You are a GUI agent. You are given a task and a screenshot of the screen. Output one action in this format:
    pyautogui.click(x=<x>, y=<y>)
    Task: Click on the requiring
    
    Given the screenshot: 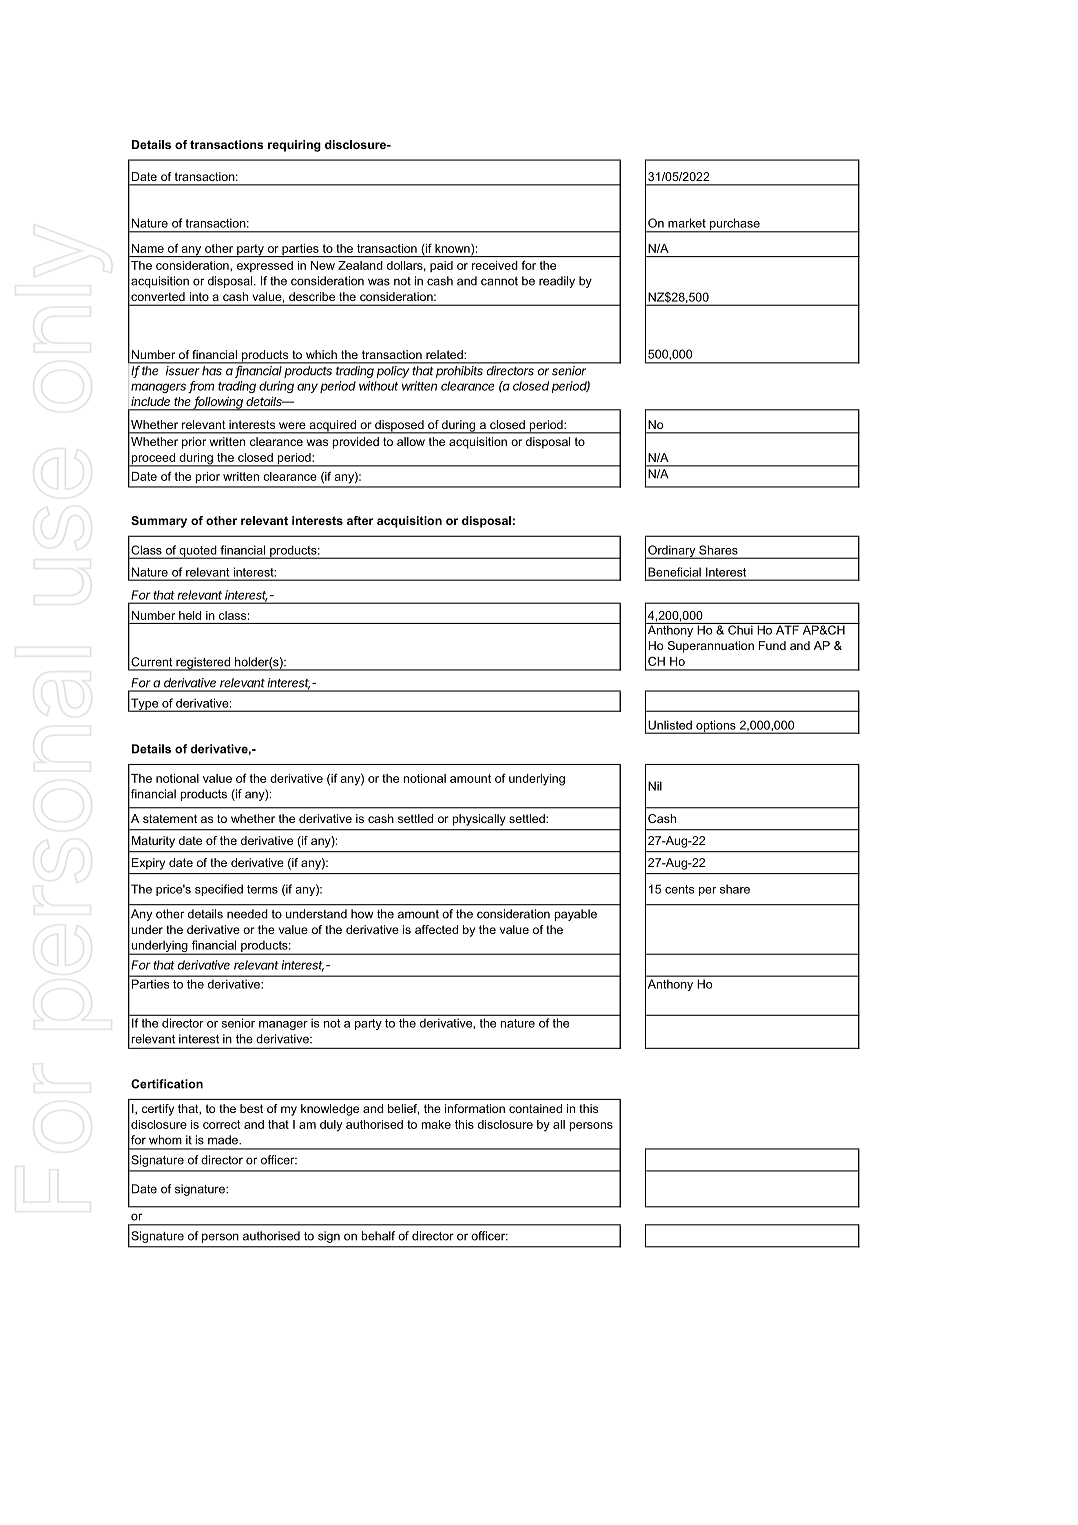 What is the action you would take?
    pyautogui.click(x=294, y=146)
